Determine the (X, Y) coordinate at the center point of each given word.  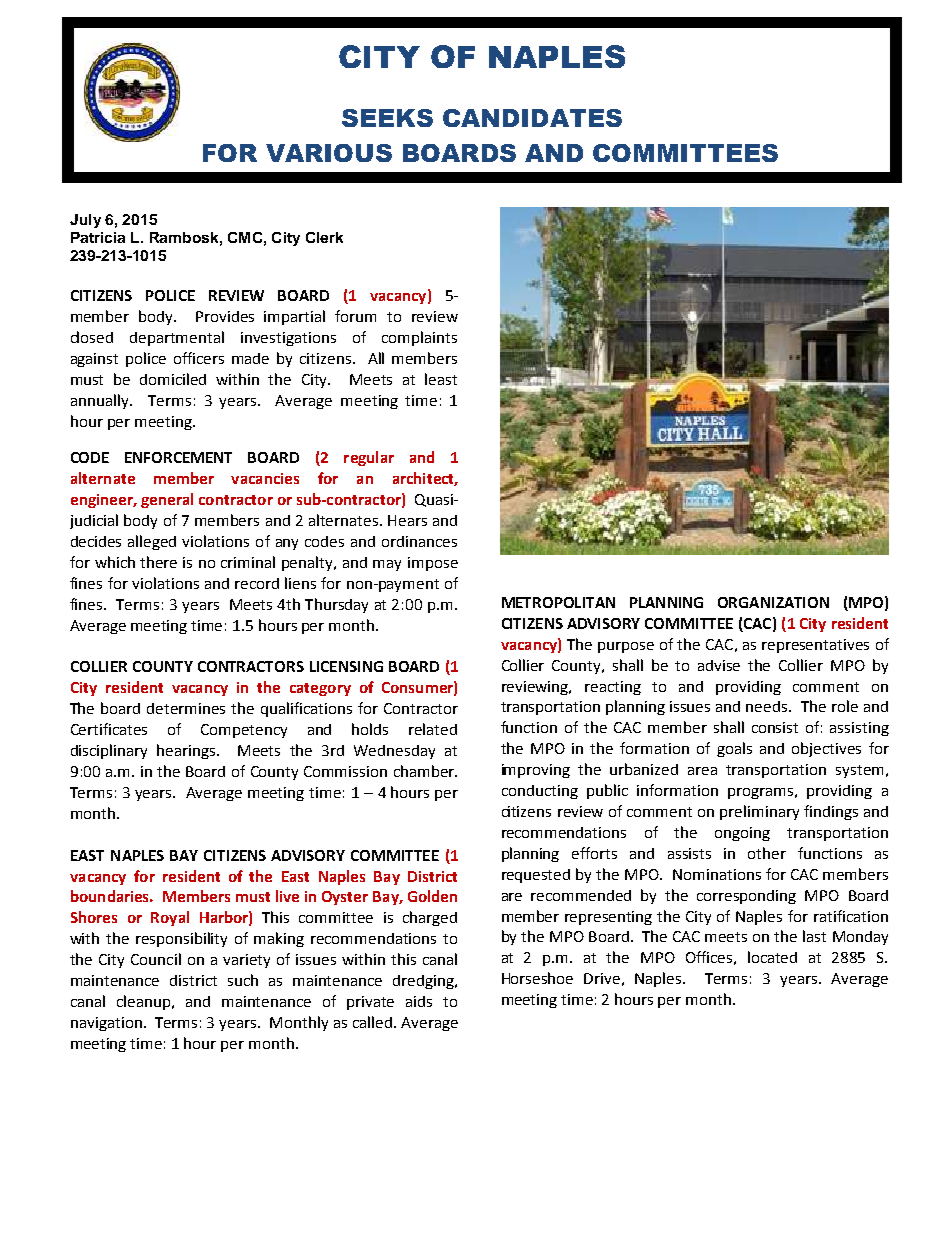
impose (433, 564)
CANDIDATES (532, 118)
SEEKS (387, 118)
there (158, 562)
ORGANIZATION (773, 602)
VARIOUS (329, 153)
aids (419, 1001)
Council (156, 959)
